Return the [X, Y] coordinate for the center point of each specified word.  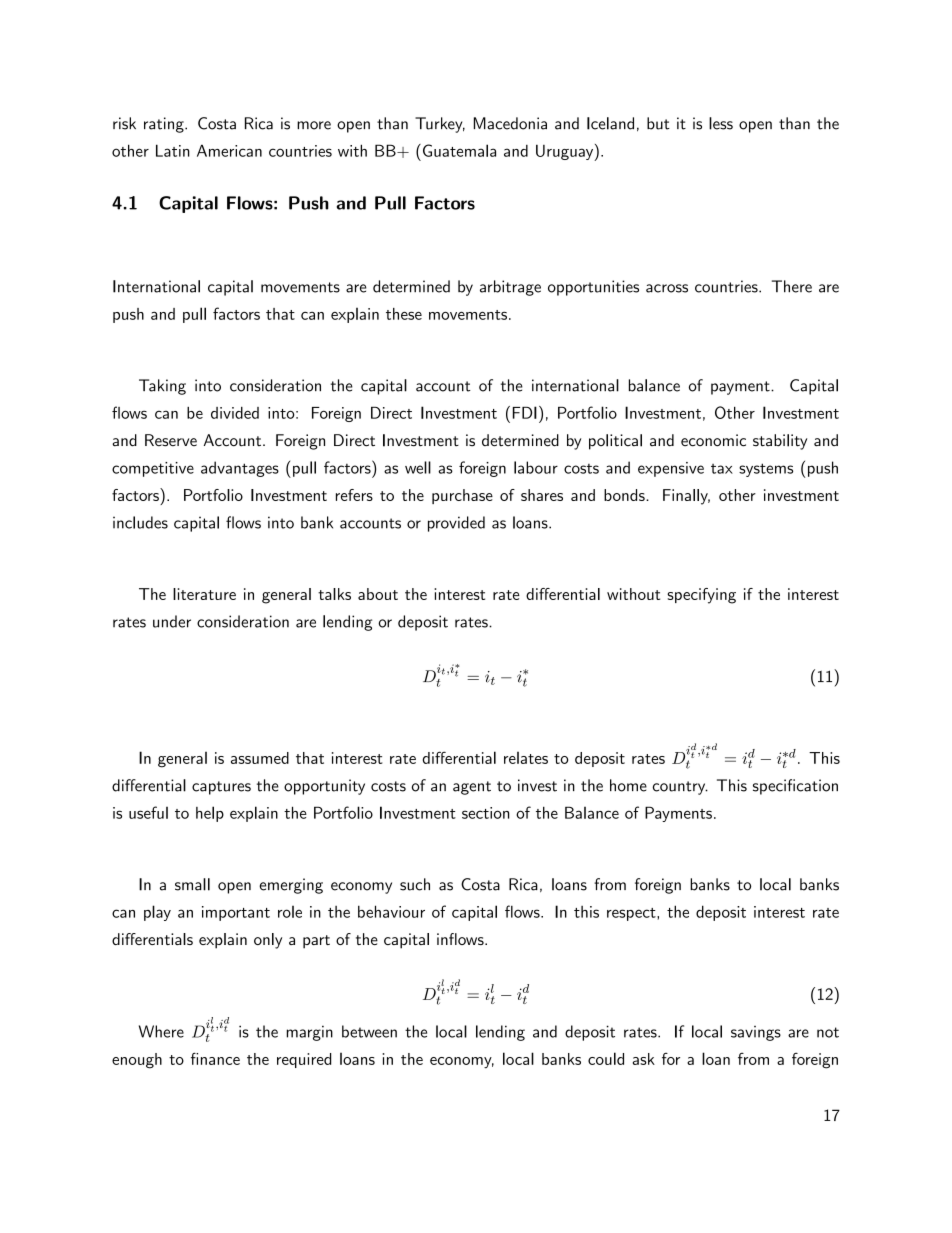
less [721, 123]
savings [756, 1033]
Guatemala [459, 150]
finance [215, 1058]
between [369, 1031]
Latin [173, 150]
